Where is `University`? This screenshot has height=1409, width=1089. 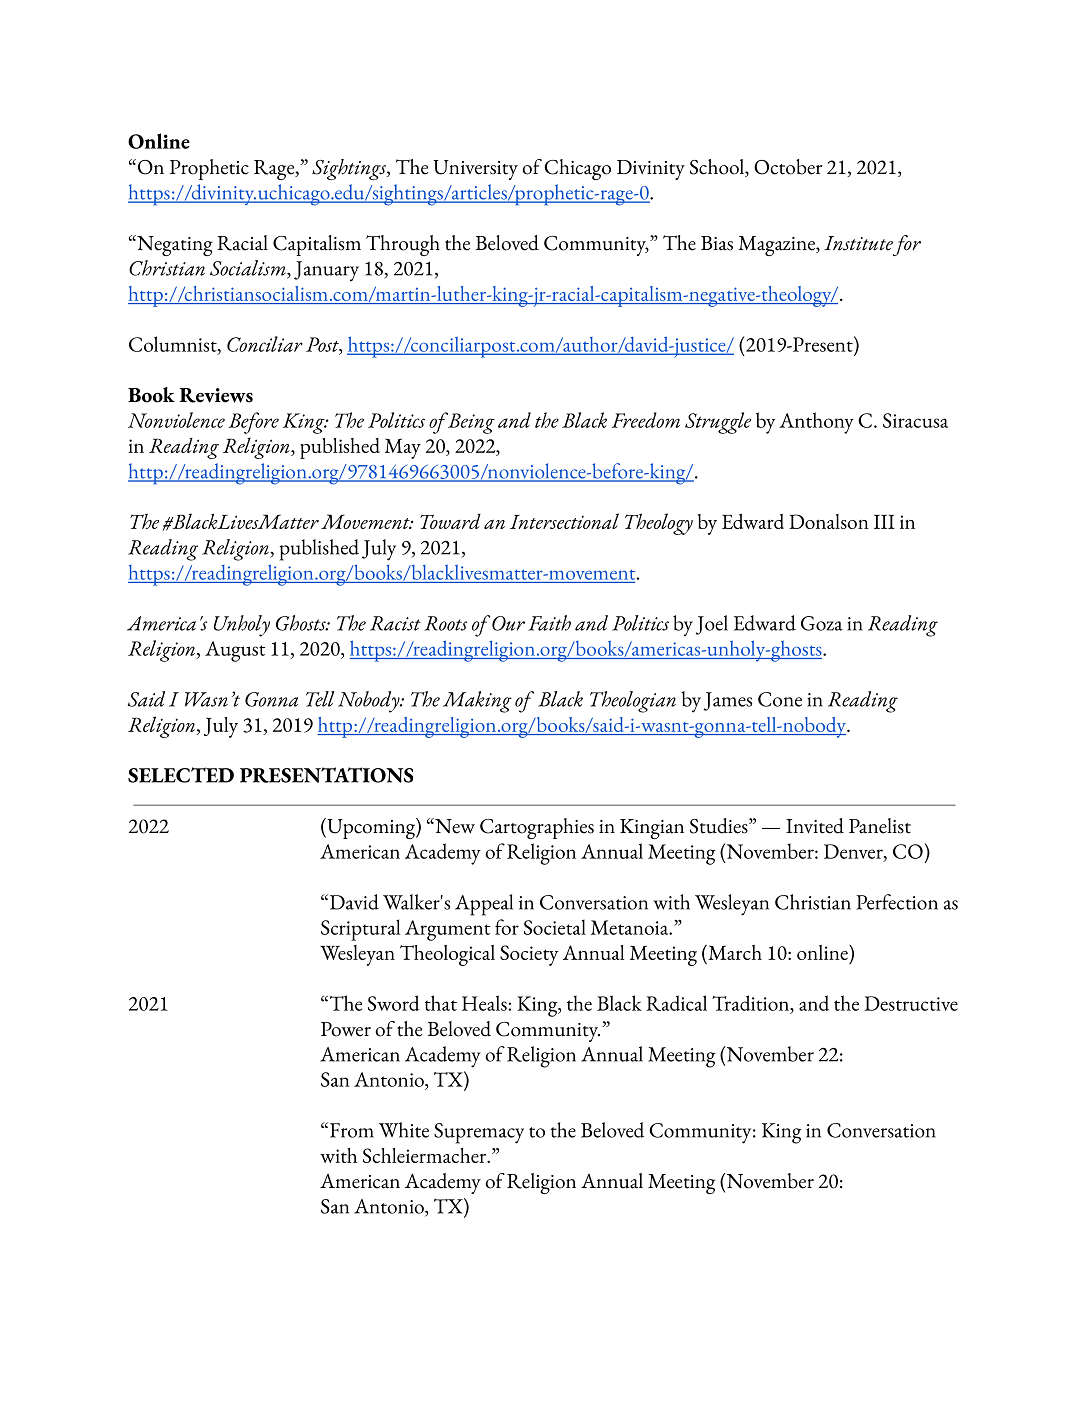
University is located at coordinates (475, 170).
